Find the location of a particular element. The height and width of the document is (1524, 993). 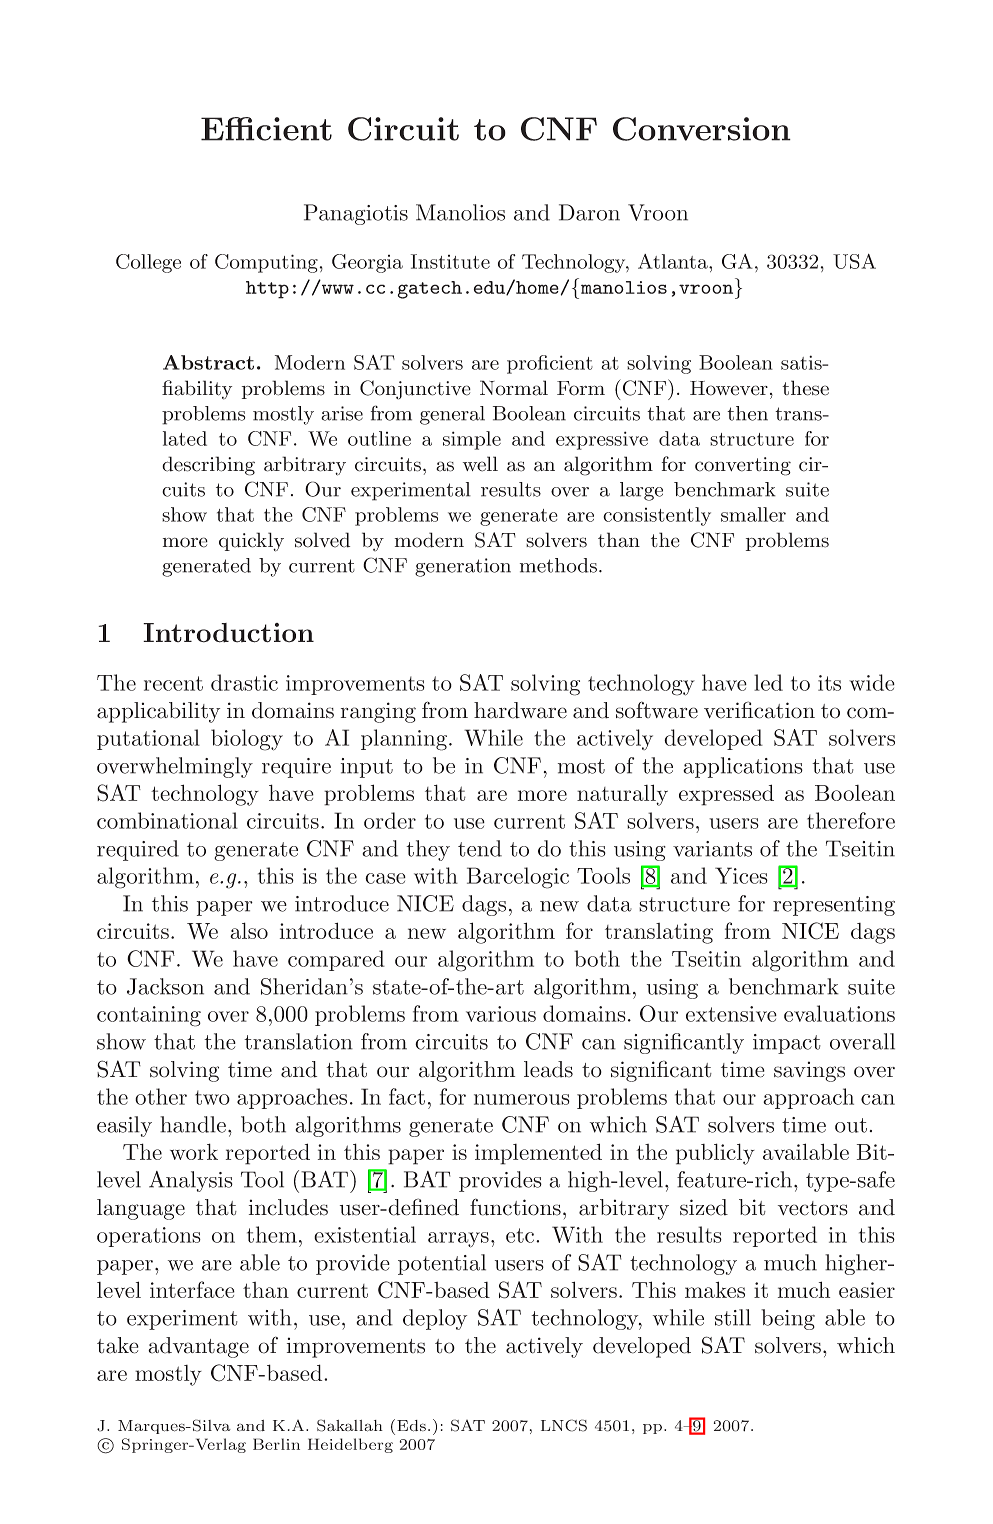

applications is located at coordinates (743, 767).
